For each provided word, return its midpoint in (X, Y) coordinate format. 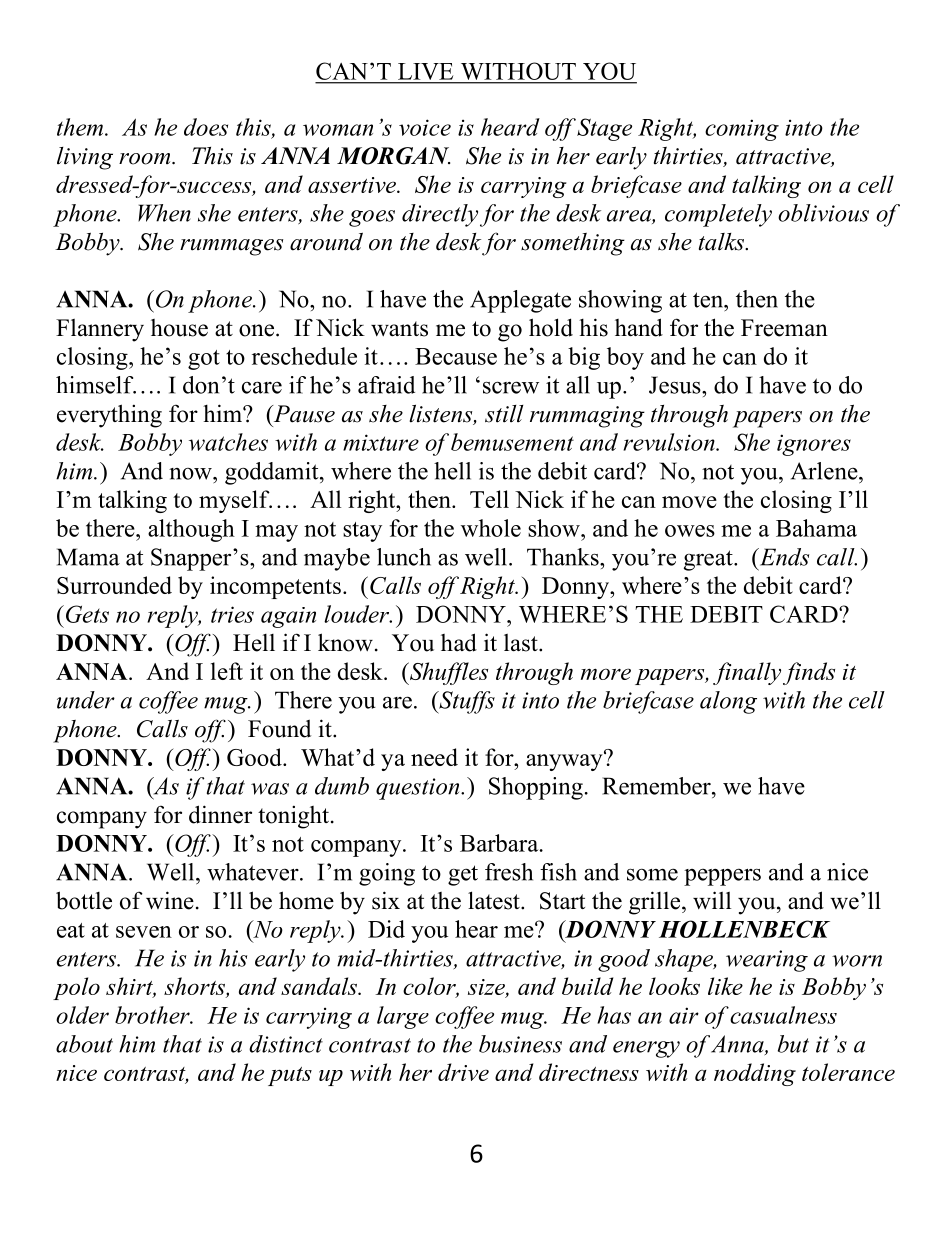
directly (440, 215)
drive (463, 1072)
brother (153, 1015)
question (419, 789)
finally (747, 673)
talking (766, 186)
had (459, 642)
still (504, 414)
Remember (657, 786)
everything (109, 416)
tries (232, 614)
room (146, 159)
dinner (220, 814)
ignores (814, 445)
